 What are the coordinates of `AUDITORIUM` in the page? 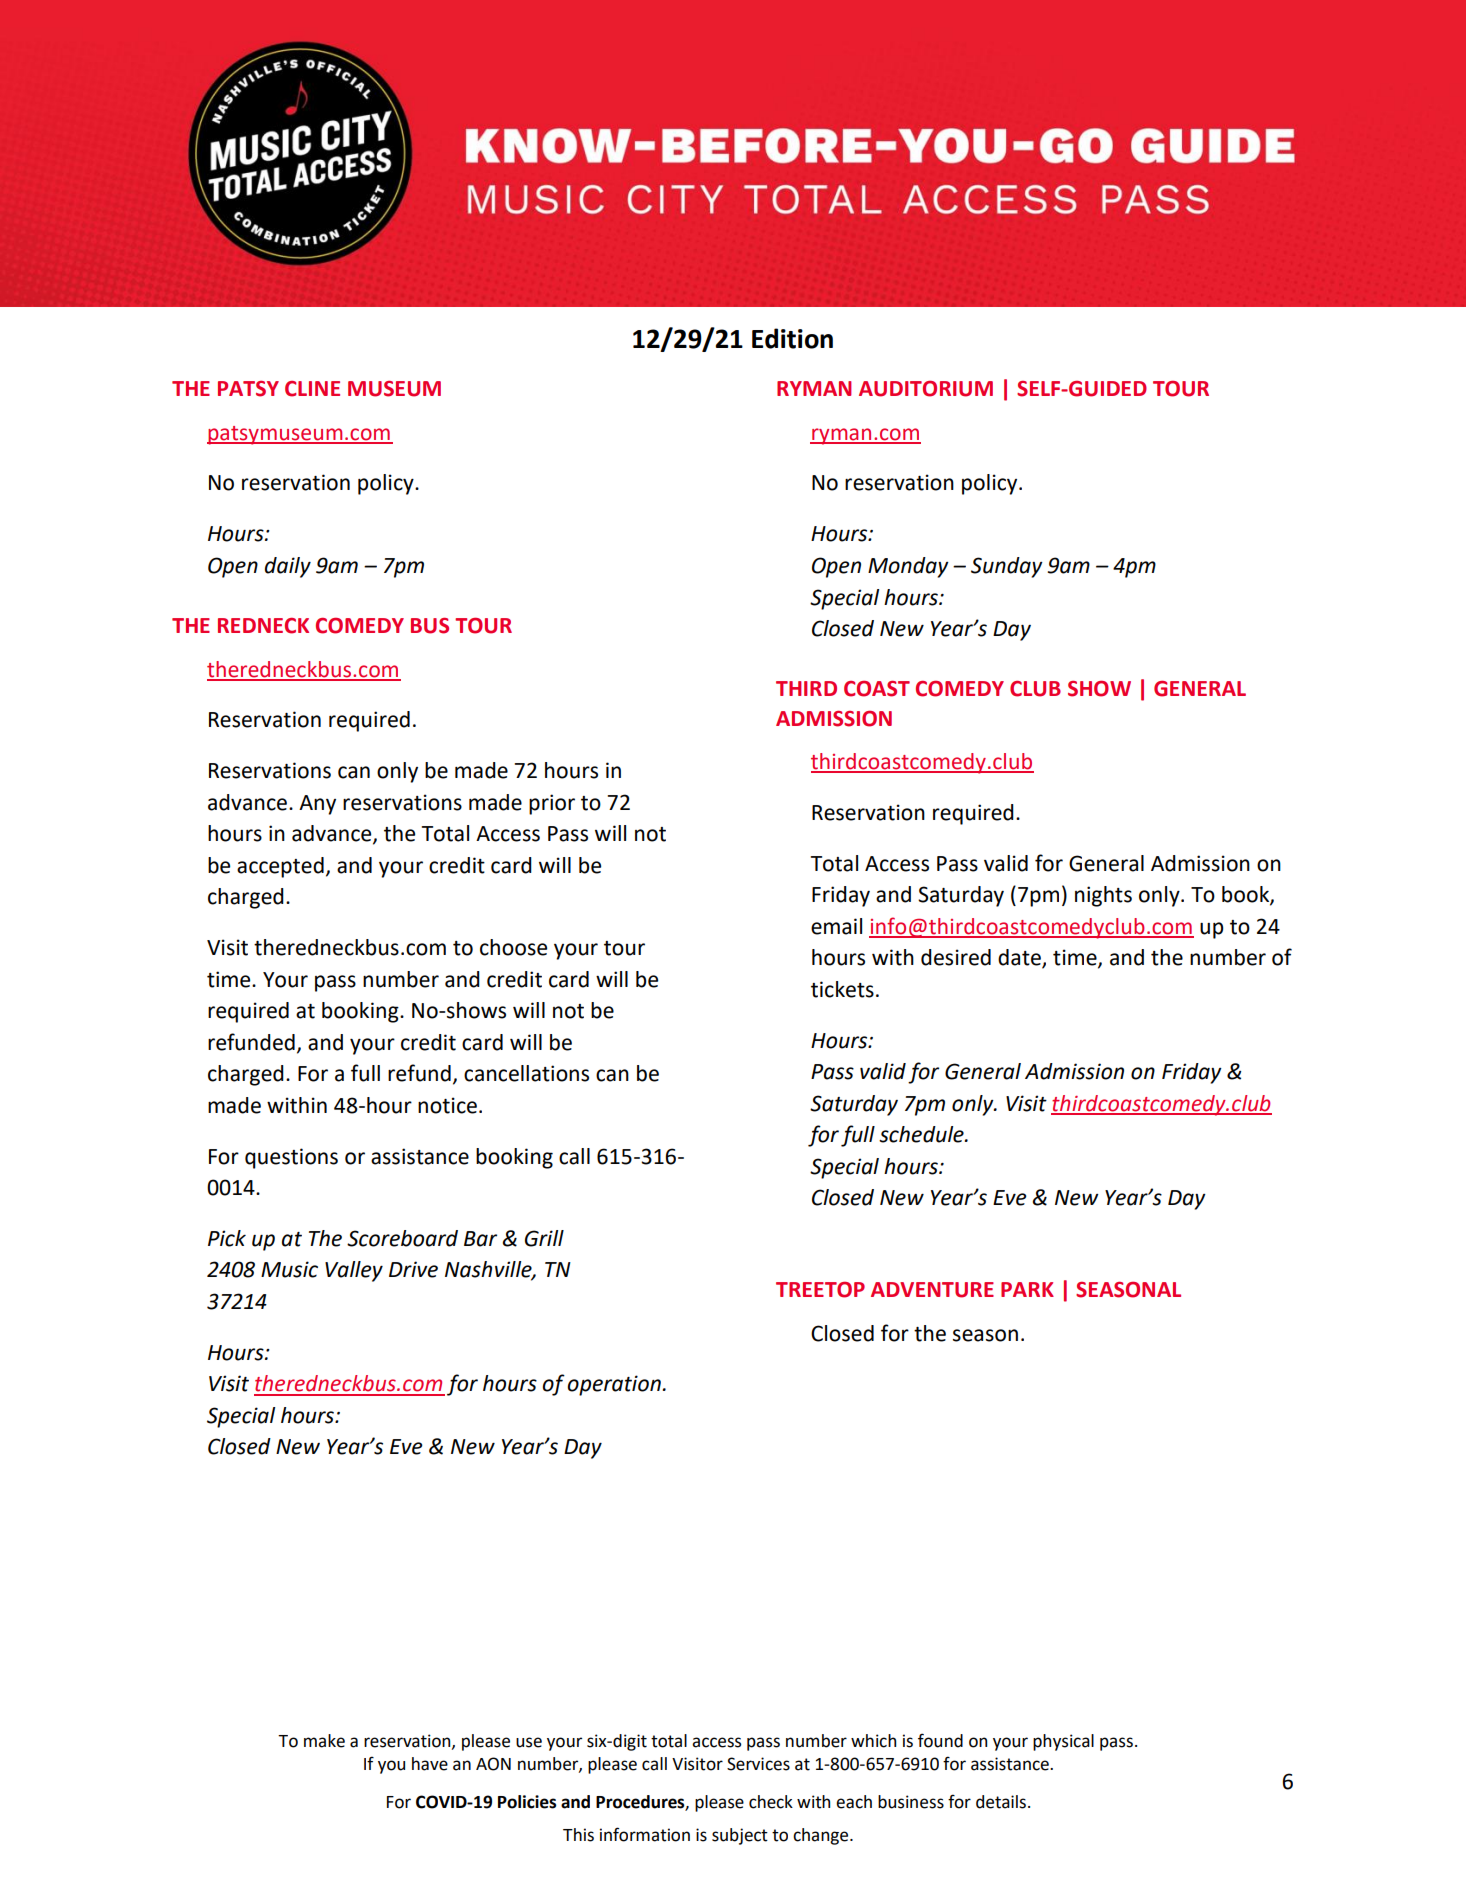 It's located at (926, 388).
